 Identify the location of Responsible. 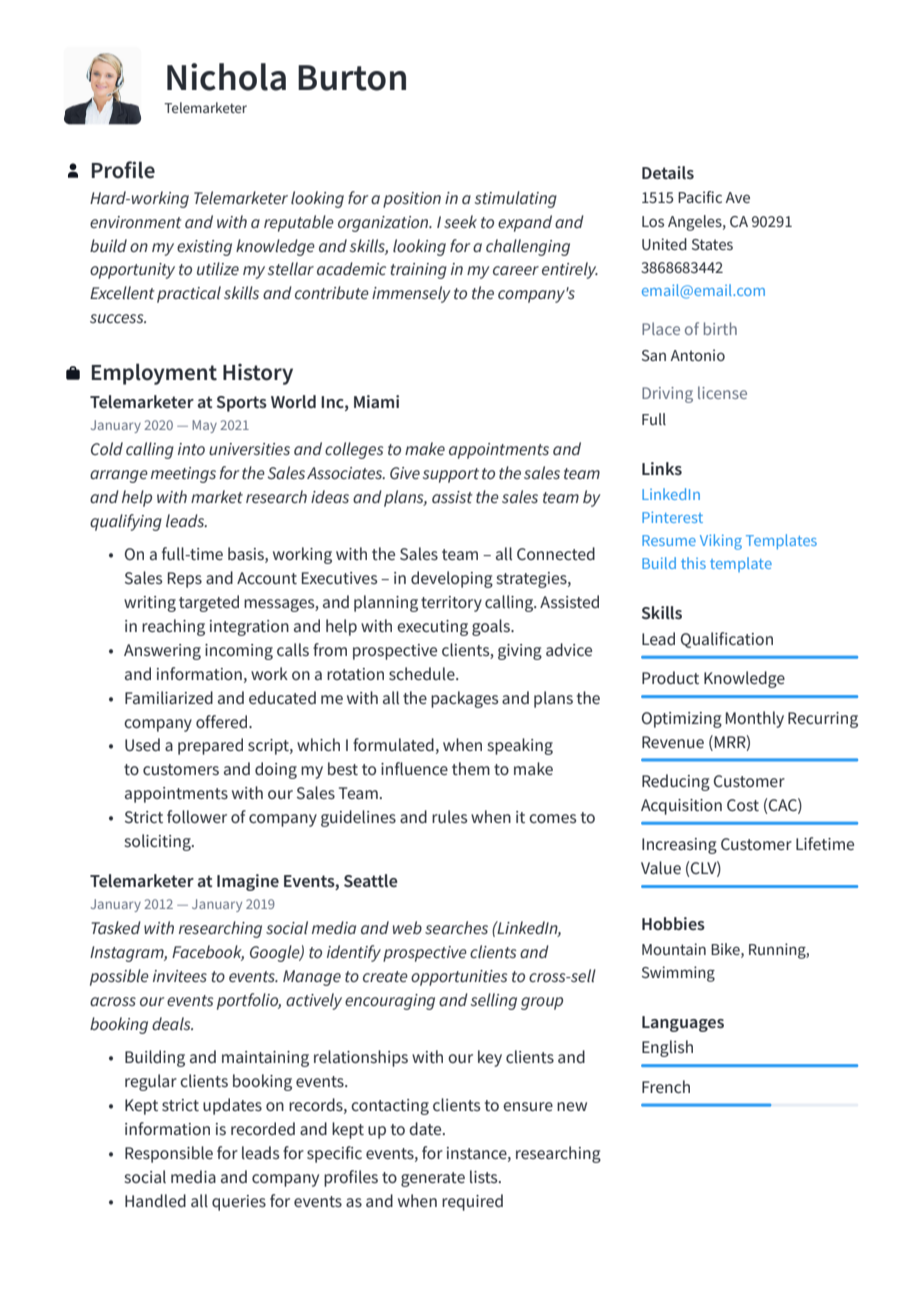
(169, 1154).
